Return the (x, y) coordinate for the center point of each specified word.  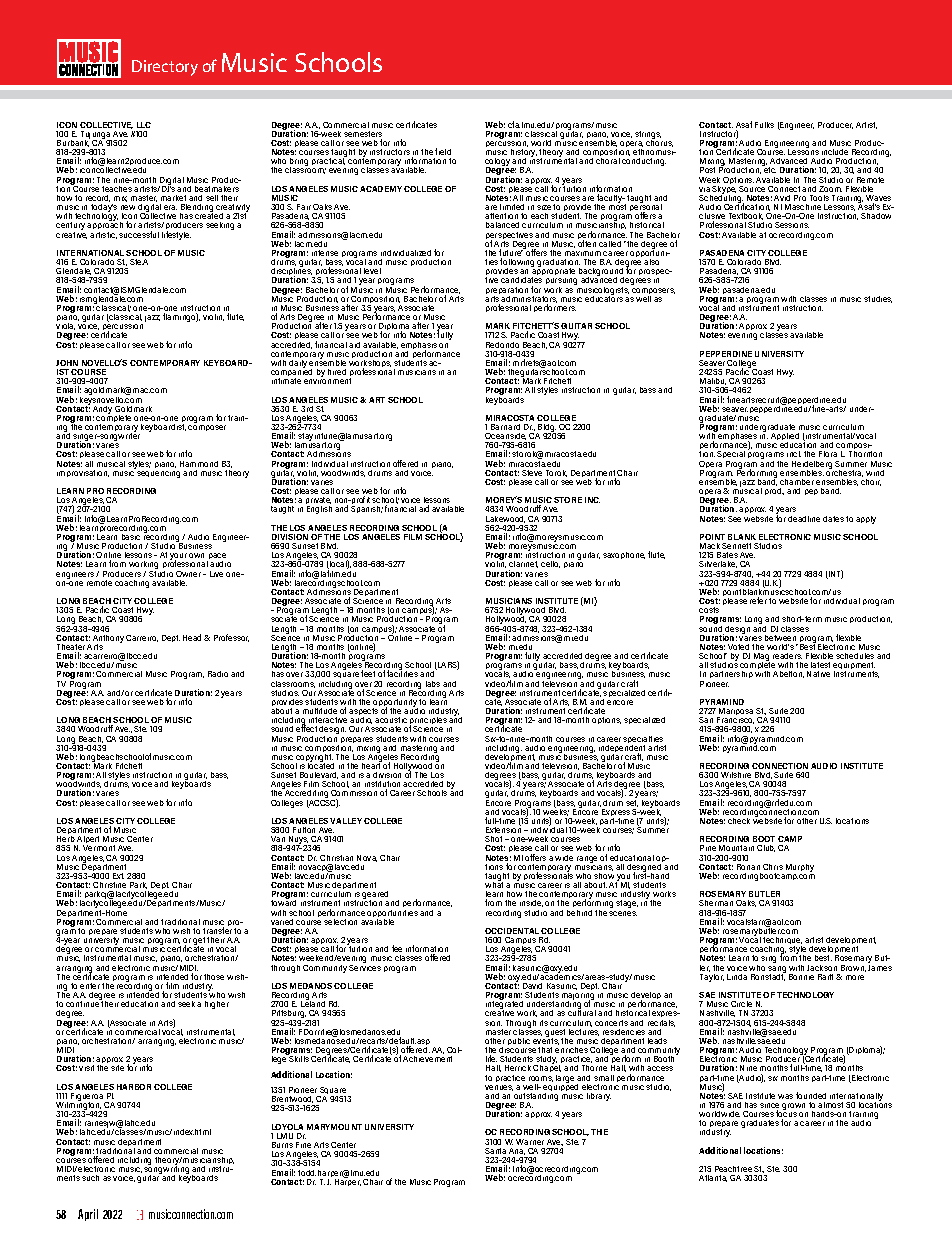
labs (433, 684)
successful (139, 234)
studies (878, 299)
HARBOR (134, 1087)
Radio (218, 674)
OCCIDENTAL (512, 931)
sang (777, 970)
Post (707, 170)
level (372, 271)
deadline (804, 519)
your (178, 558)
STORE (568, 500)
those (214, 977)
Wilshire (736, 775)
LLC (144, 125)
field (443, 151)
